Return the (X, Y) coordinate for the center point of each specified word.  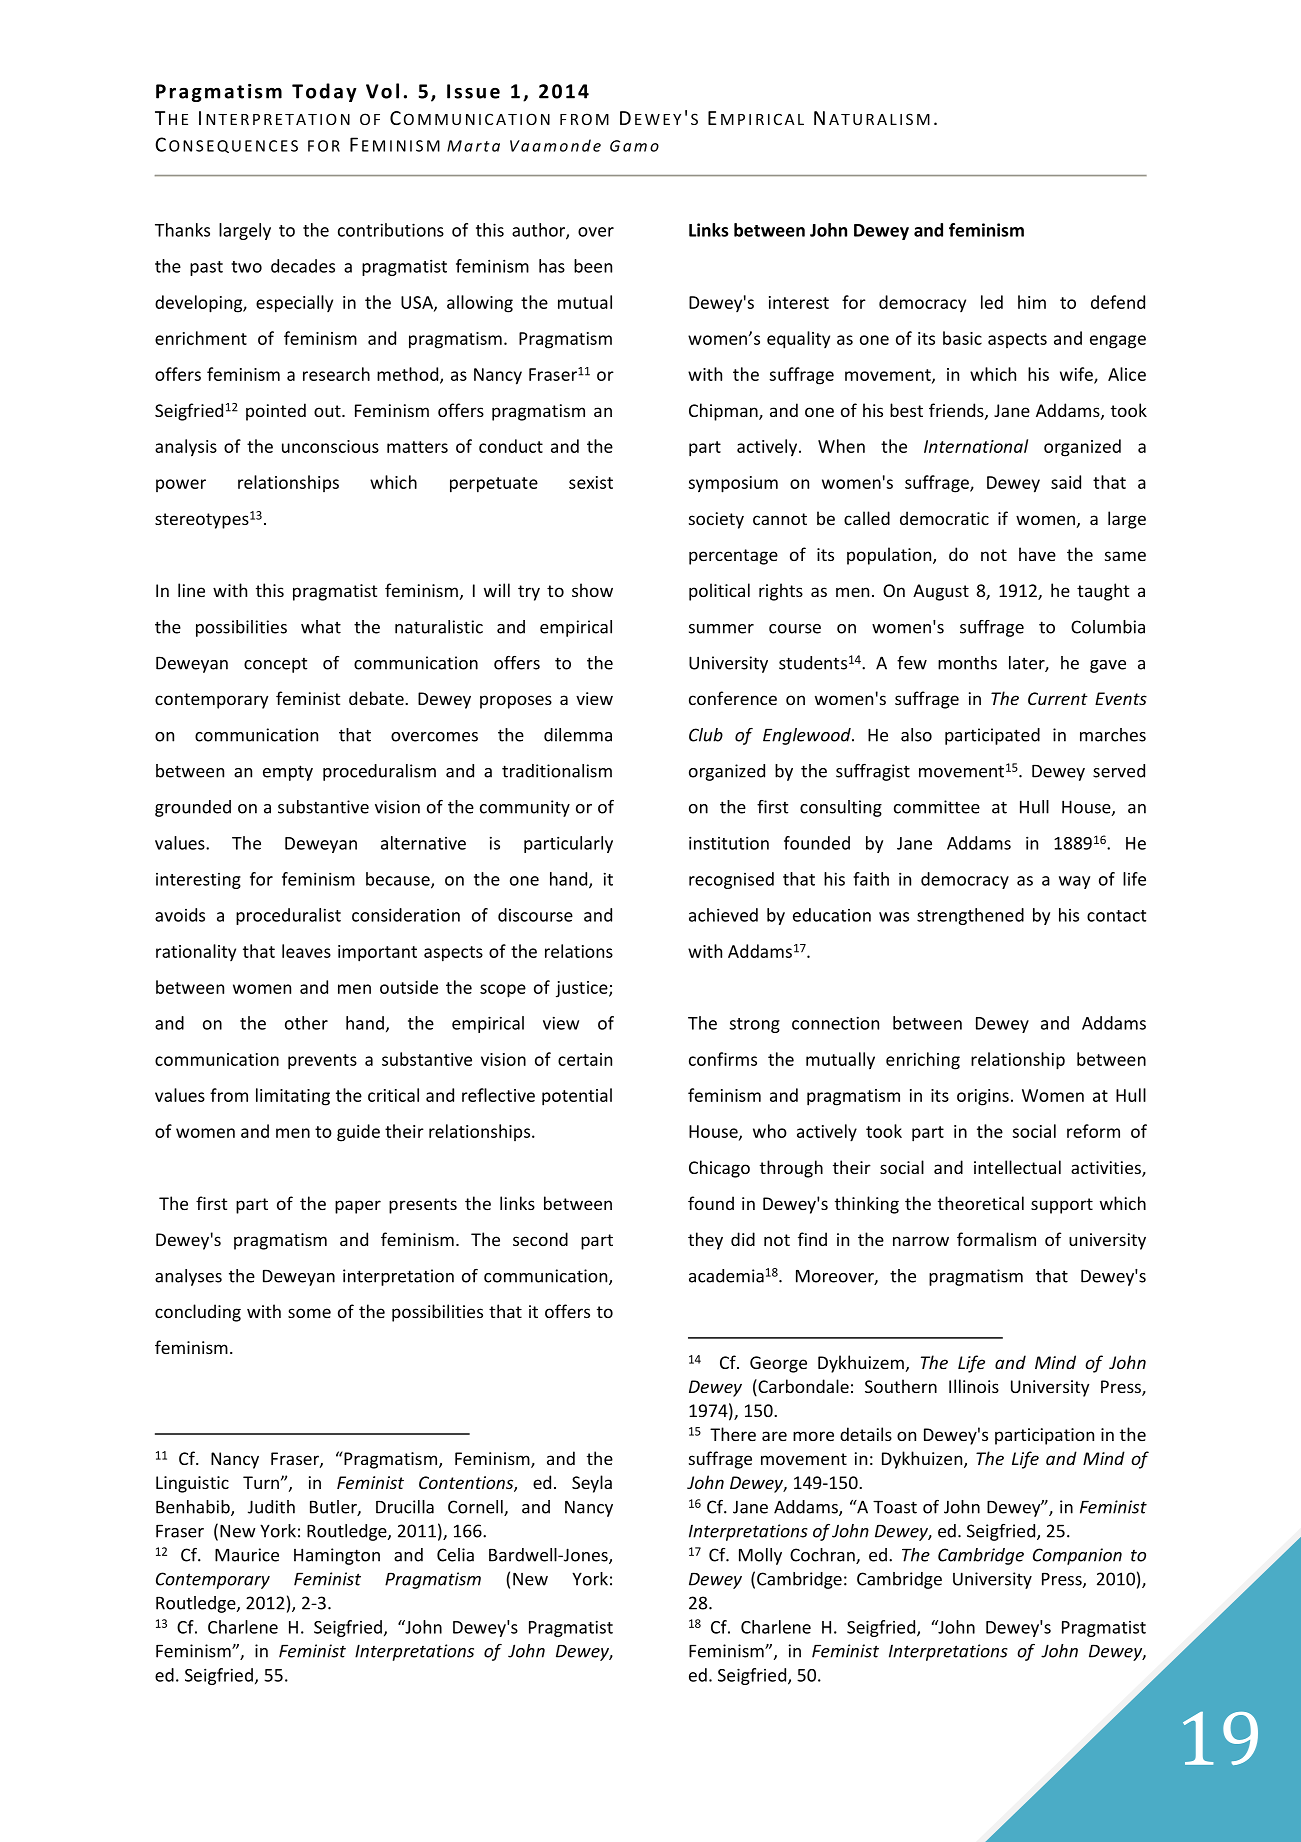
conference (733, 698)
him (1032, 302)
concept (275, 665)
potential (577, 1097)
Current (1058, 698)
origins (983, 1097)
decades (303, 266)
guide (358, 1133)
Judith (271, 1507)
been (593, 266)
